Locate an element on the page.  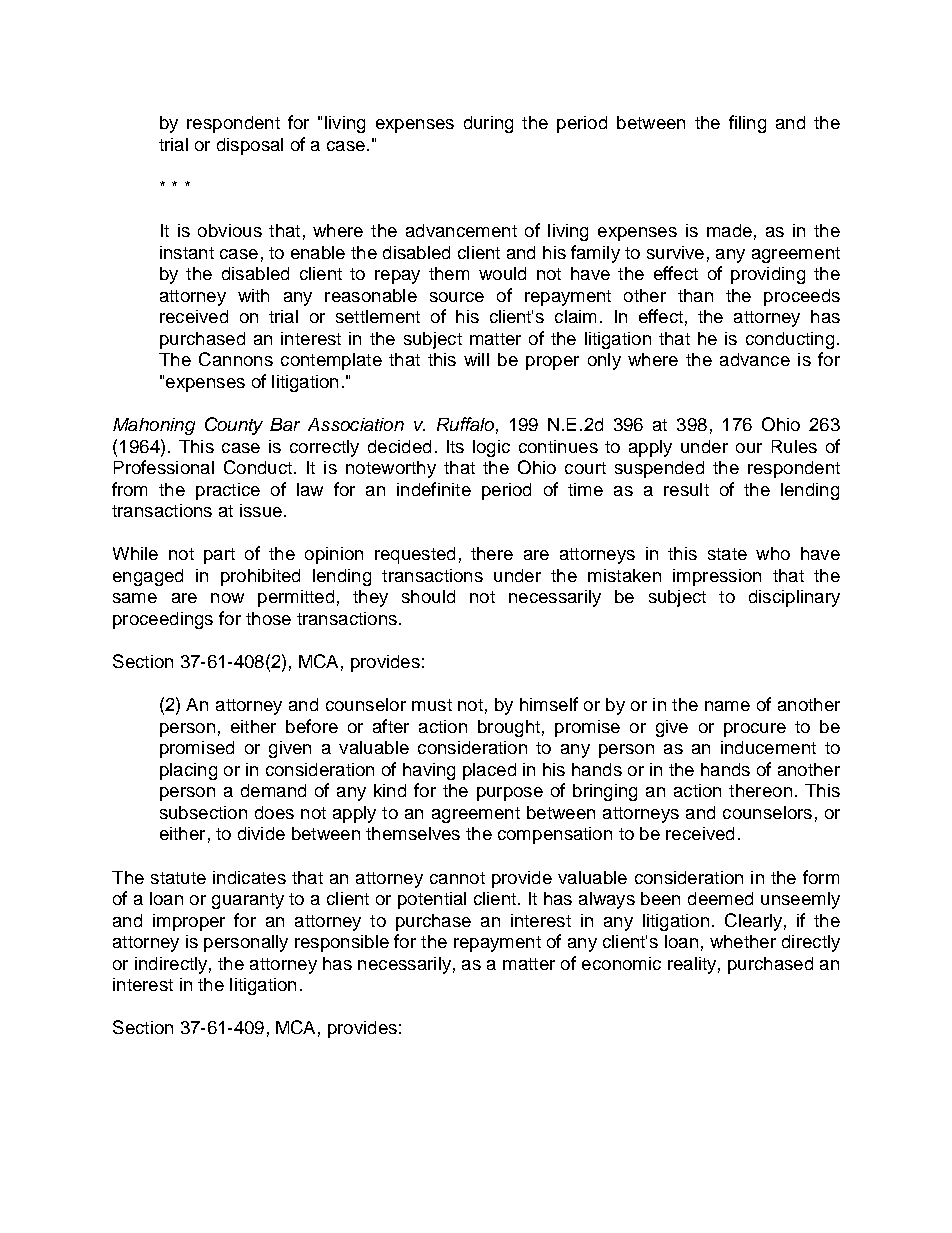
during is located at coordinates (488, 124).
